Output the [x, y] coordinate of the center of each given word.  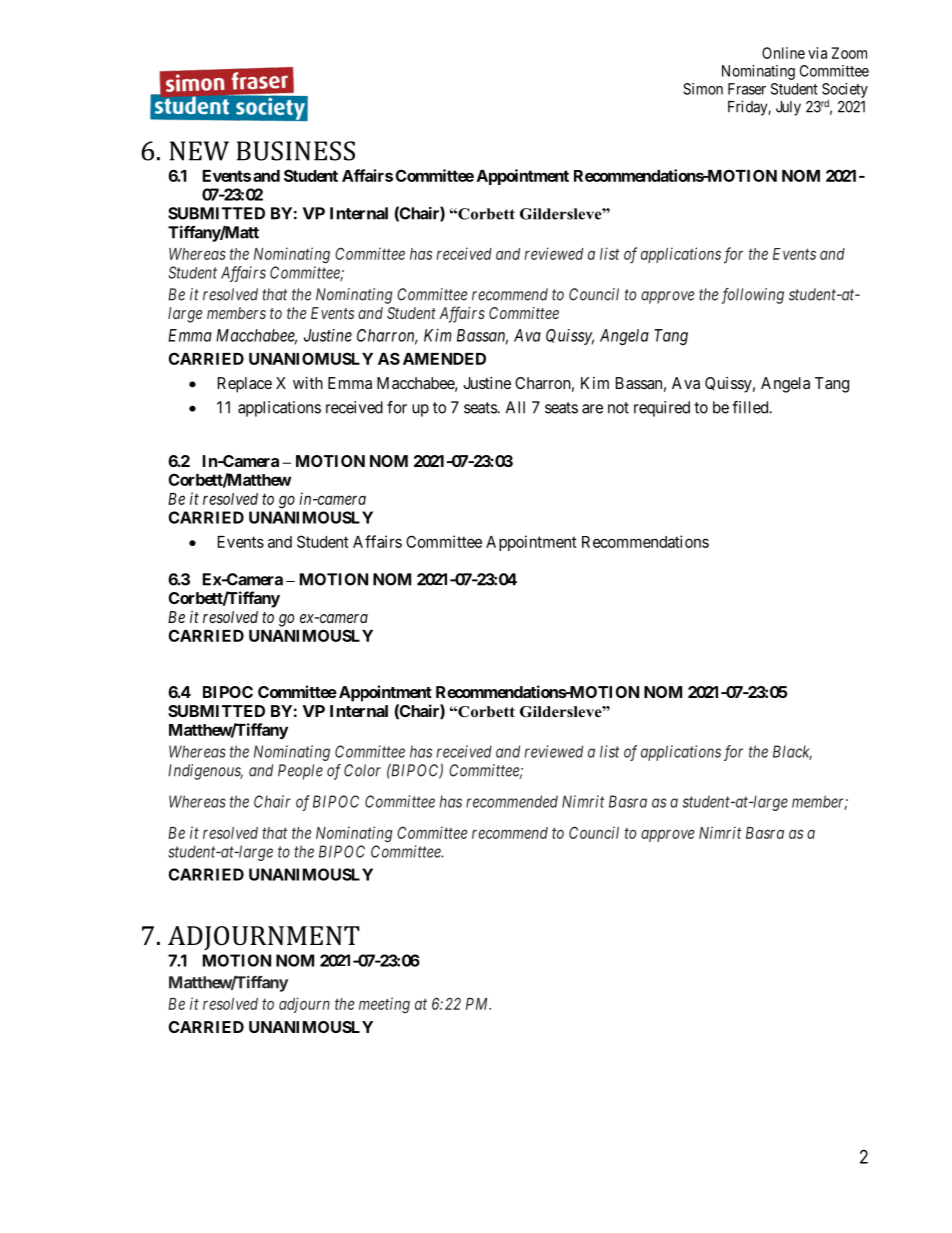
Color [362, 770]
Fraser [747, 89]
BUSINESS [296, 151]
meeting [384, 1005]
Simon [703, 89]
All [515, 407]
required [662, 409]
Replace [245, 385]
